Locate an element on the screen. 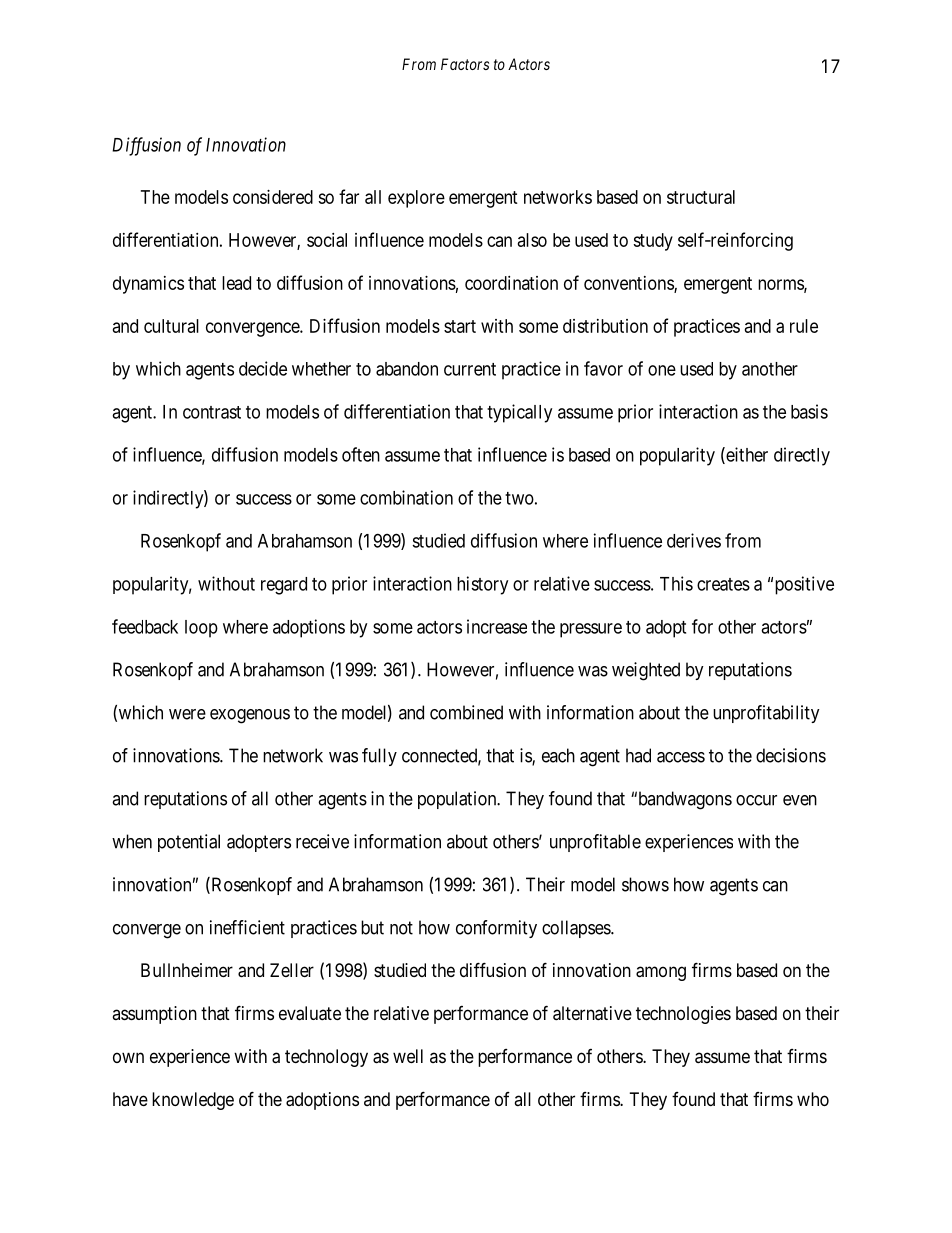 The width and height of the screenshot is (952, 1233). were is located at coordinates (187, 714).
